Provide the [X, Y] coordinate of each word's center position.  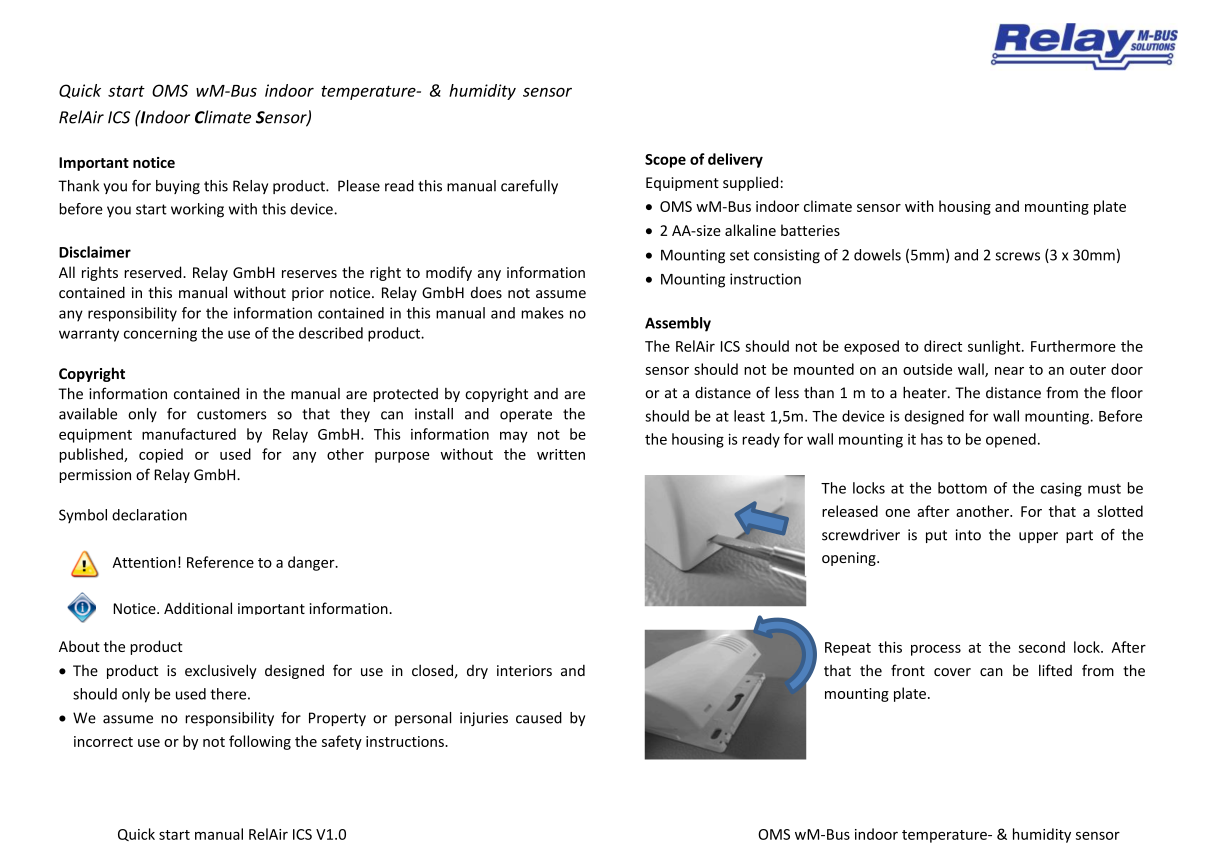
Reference [220, 562]
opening [850, 559]
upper [1038, 537]
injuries [484, 719]
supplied [750, 183]
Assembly [678, 324]
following [260, 742]
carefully [529, 187]
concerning [160, 335]
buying [178, 187]
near [1009, 371]
